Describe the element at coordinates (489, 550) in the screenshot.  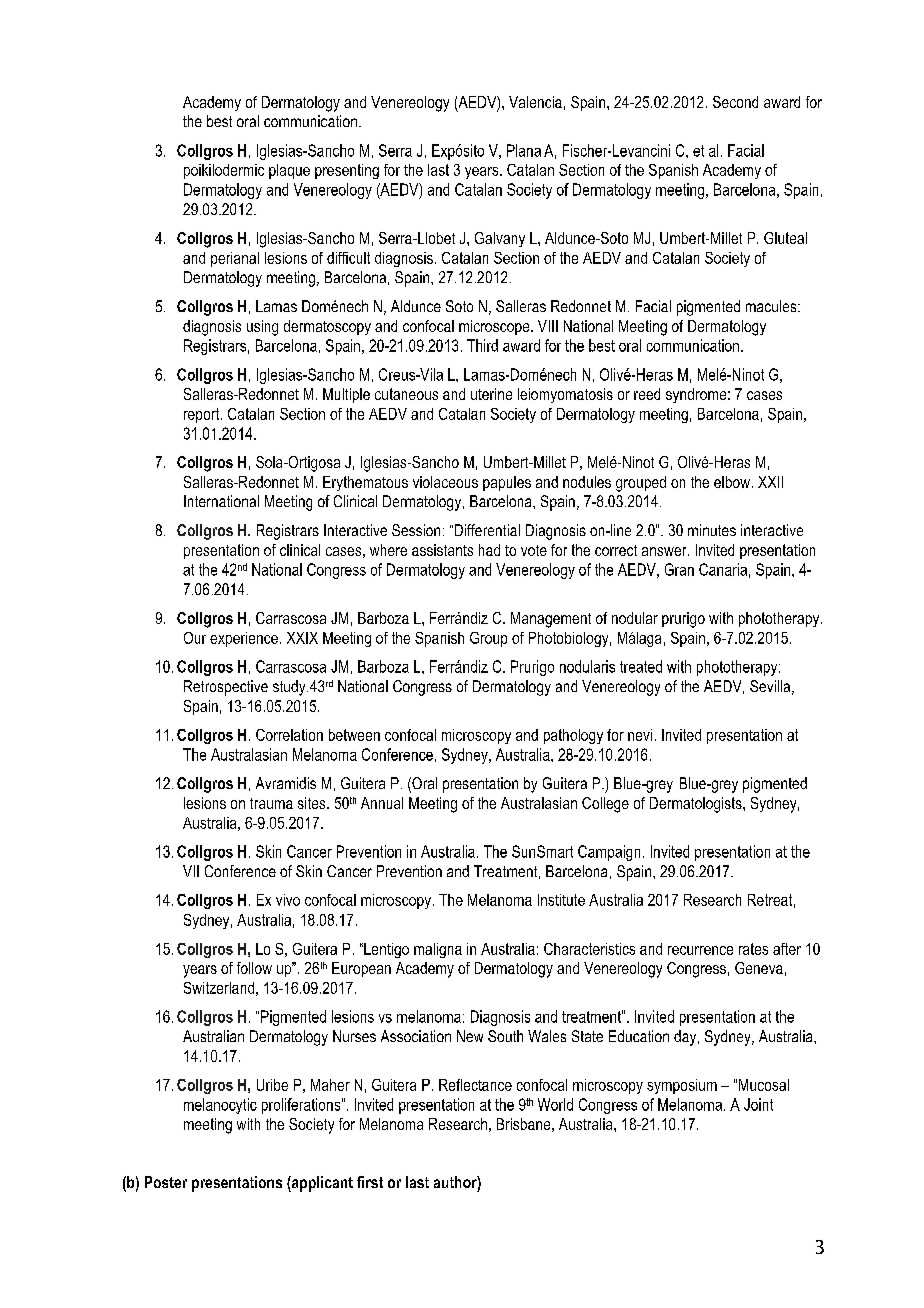
I see `had` at that location.
